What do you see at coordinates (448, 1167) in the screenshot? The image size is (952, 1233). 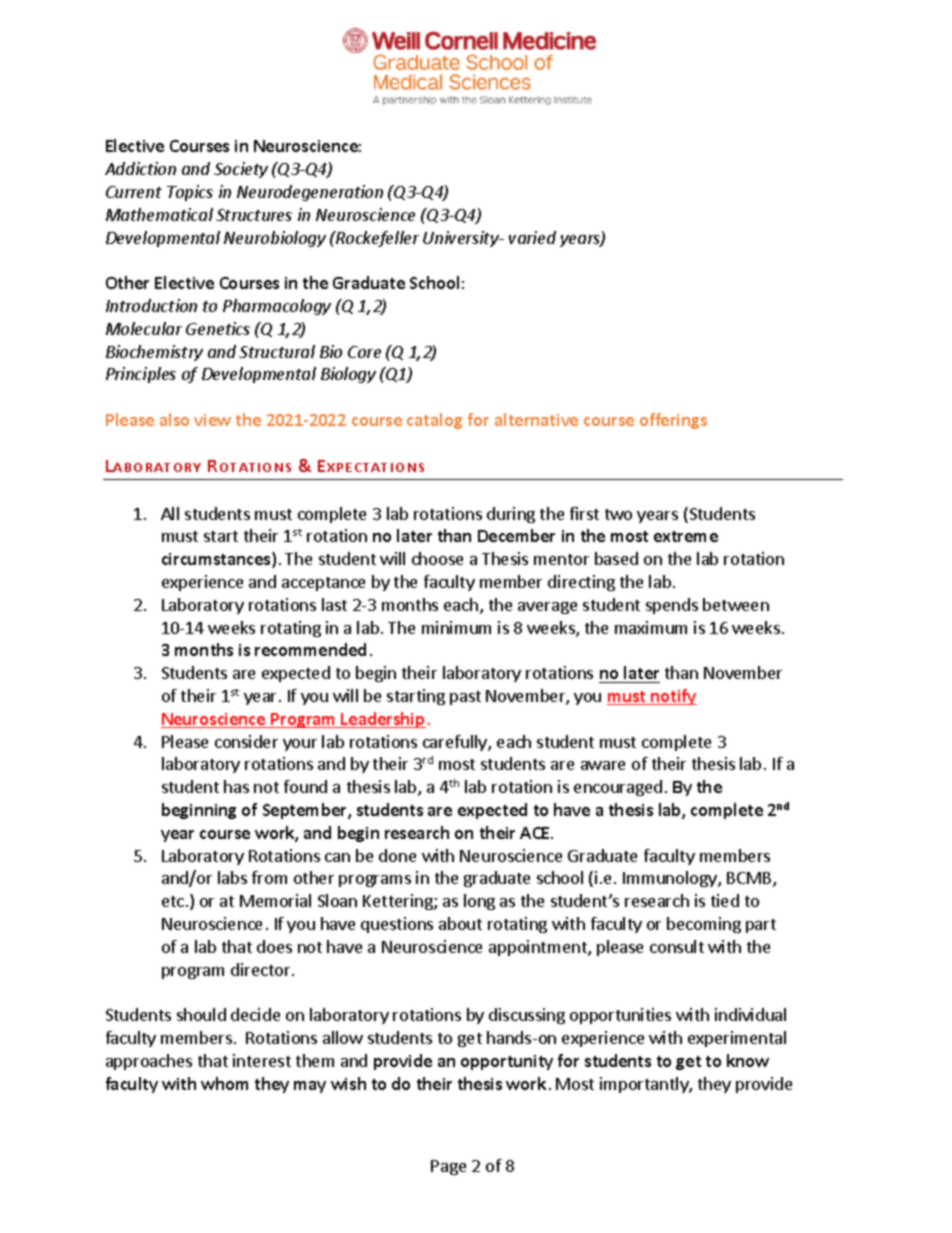 I see `Page` at bounding box center [448, 1167].
